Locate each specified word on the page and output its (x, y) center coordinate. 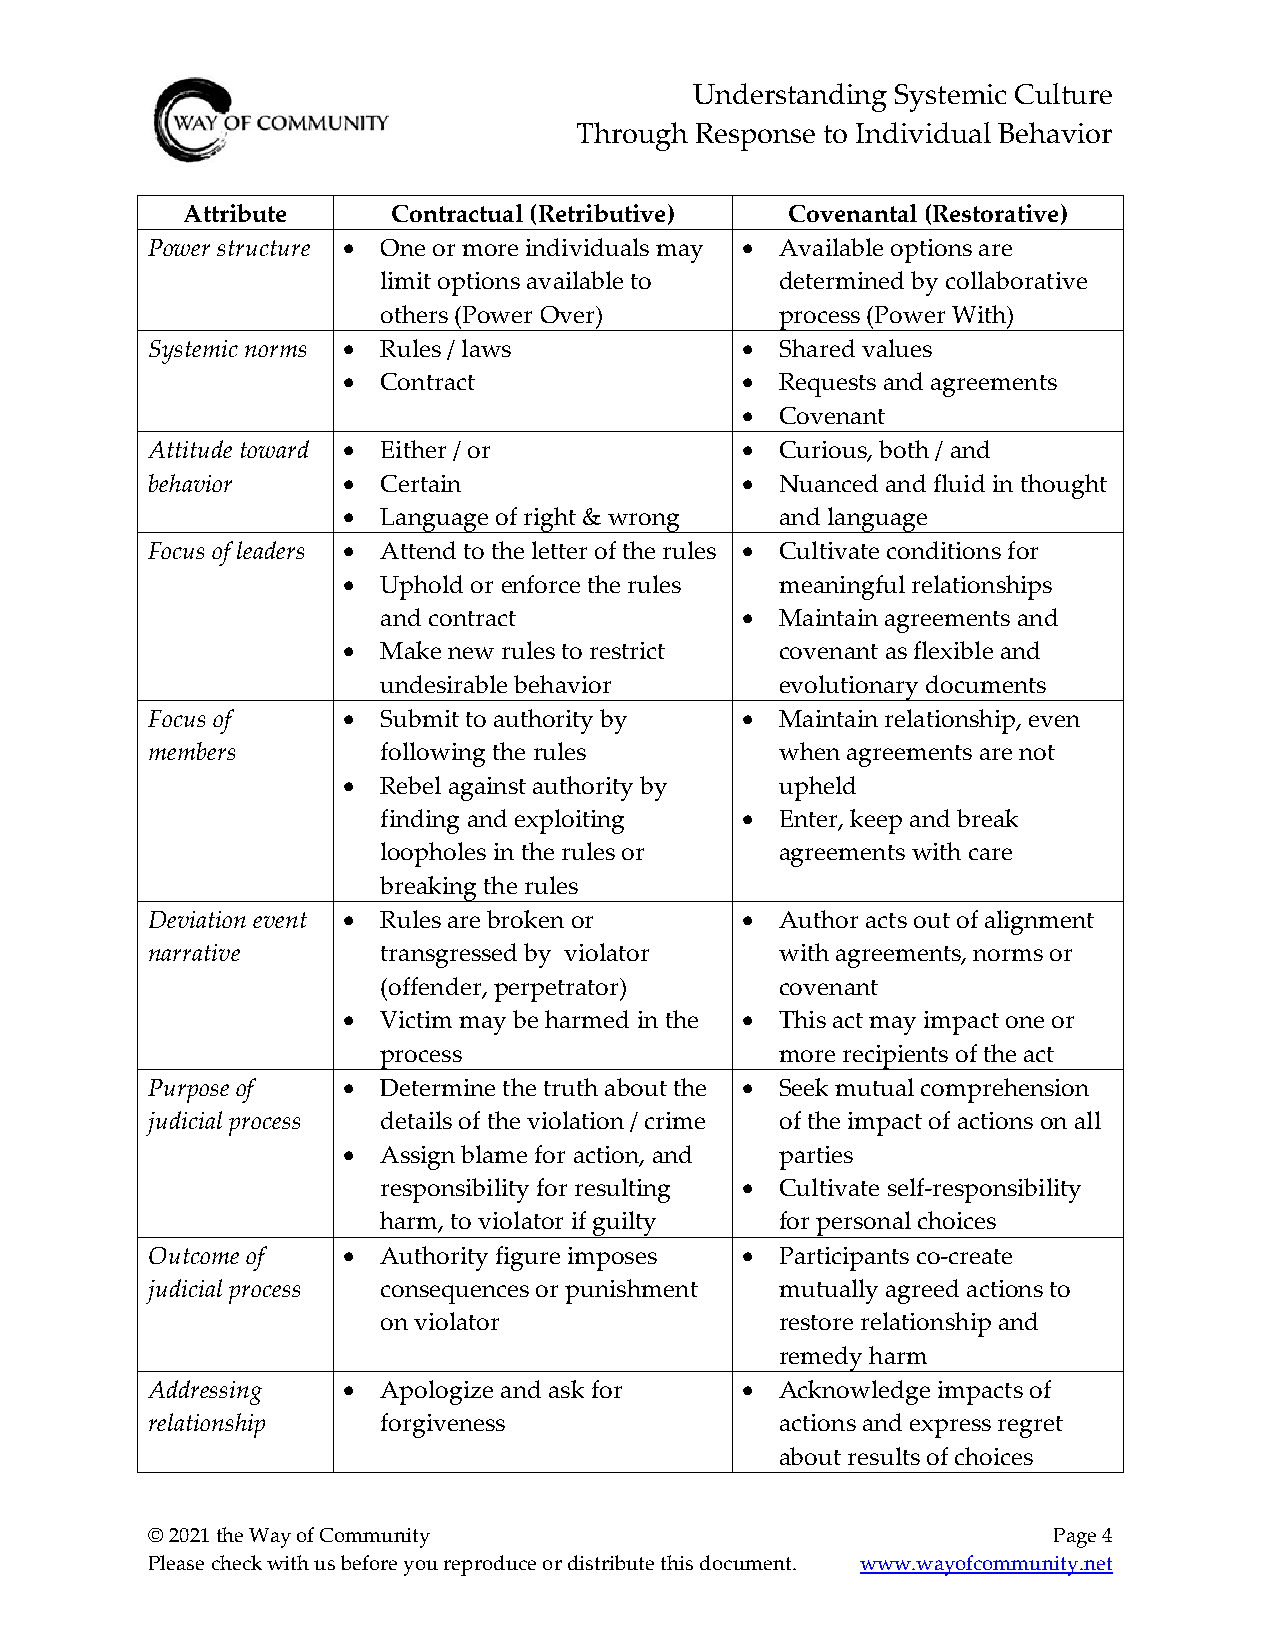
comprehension (1005, 1090)
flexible (953, 650)
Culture (1063, 93)
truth (571, 1087)
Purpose (188, 1091)
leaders (270, 550)
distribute (611, 1562)
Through (632, 136)
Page (1075, 1538)
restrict (627, 650)
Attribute (235, 213)
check (237, 1562)
